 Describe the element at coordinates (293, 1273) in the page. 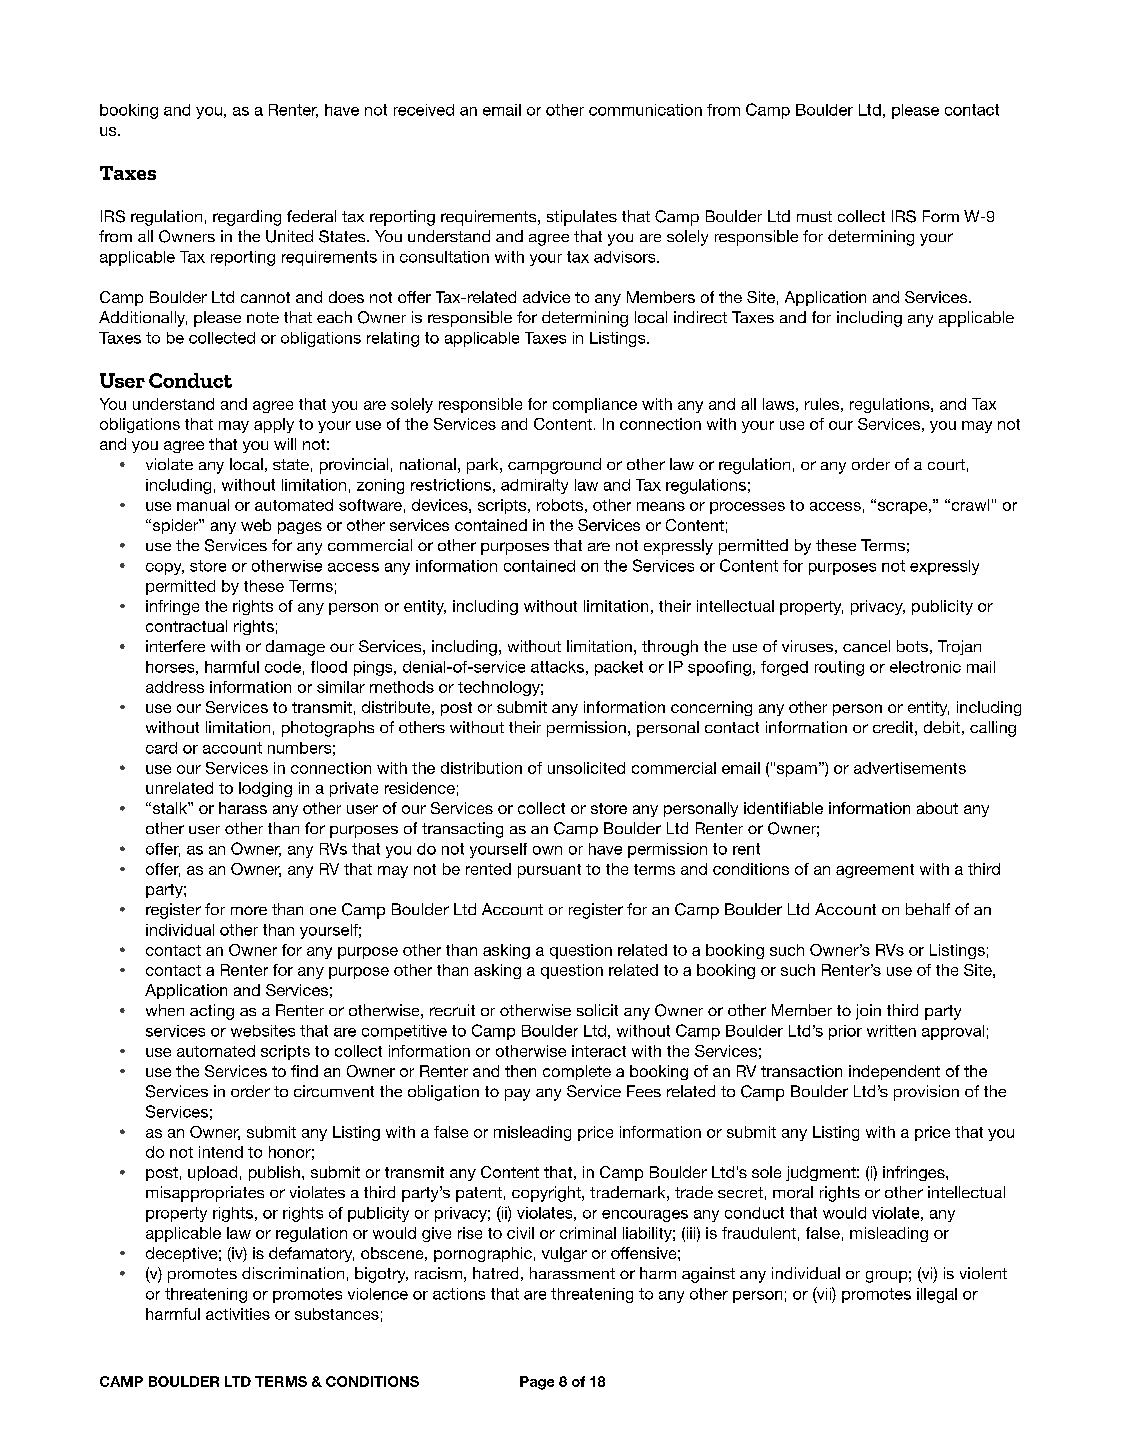

I see `discrimination` at that location.
